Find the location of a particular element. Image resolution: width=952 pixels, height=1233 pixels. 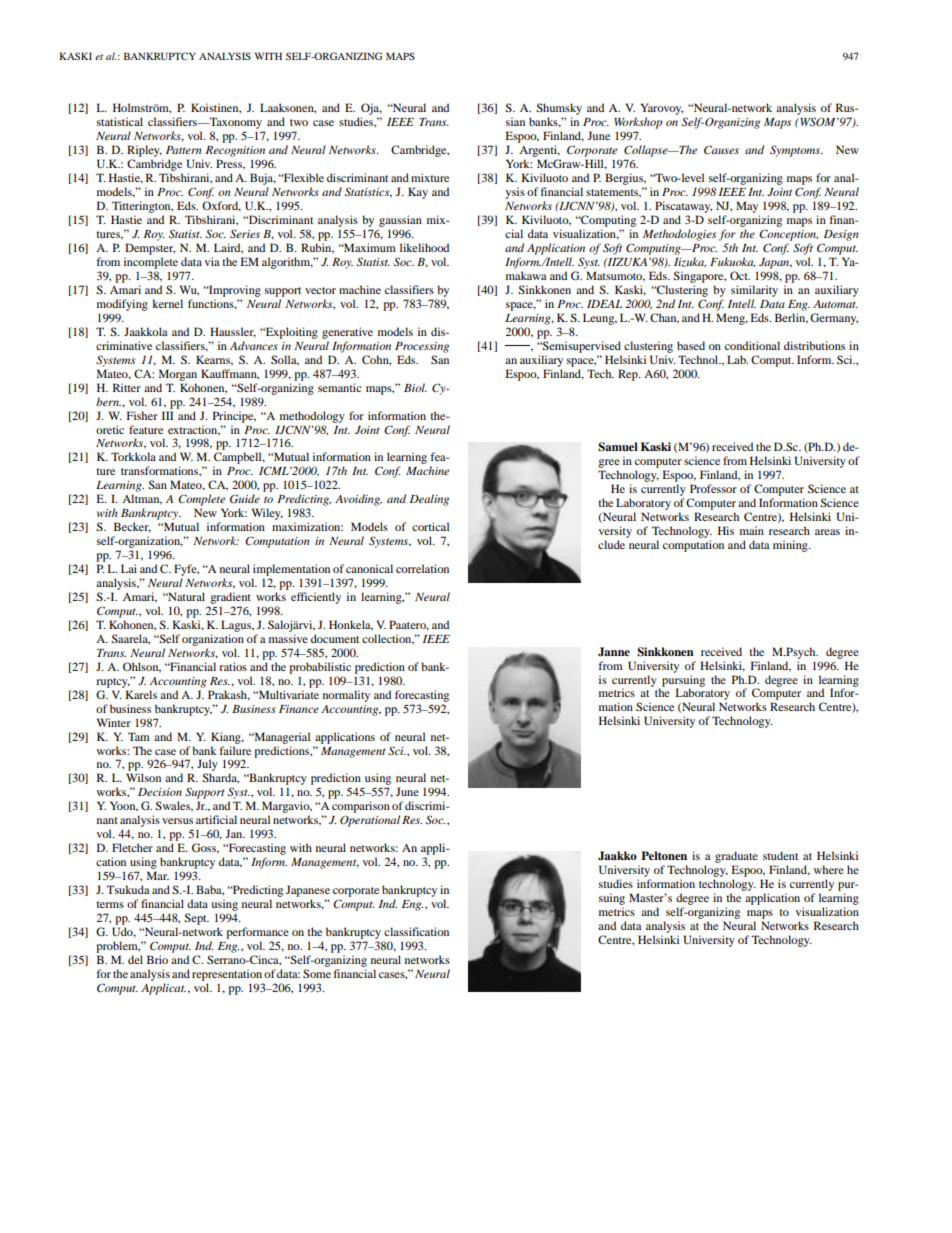

Some is located at coordinates (317, 973).
